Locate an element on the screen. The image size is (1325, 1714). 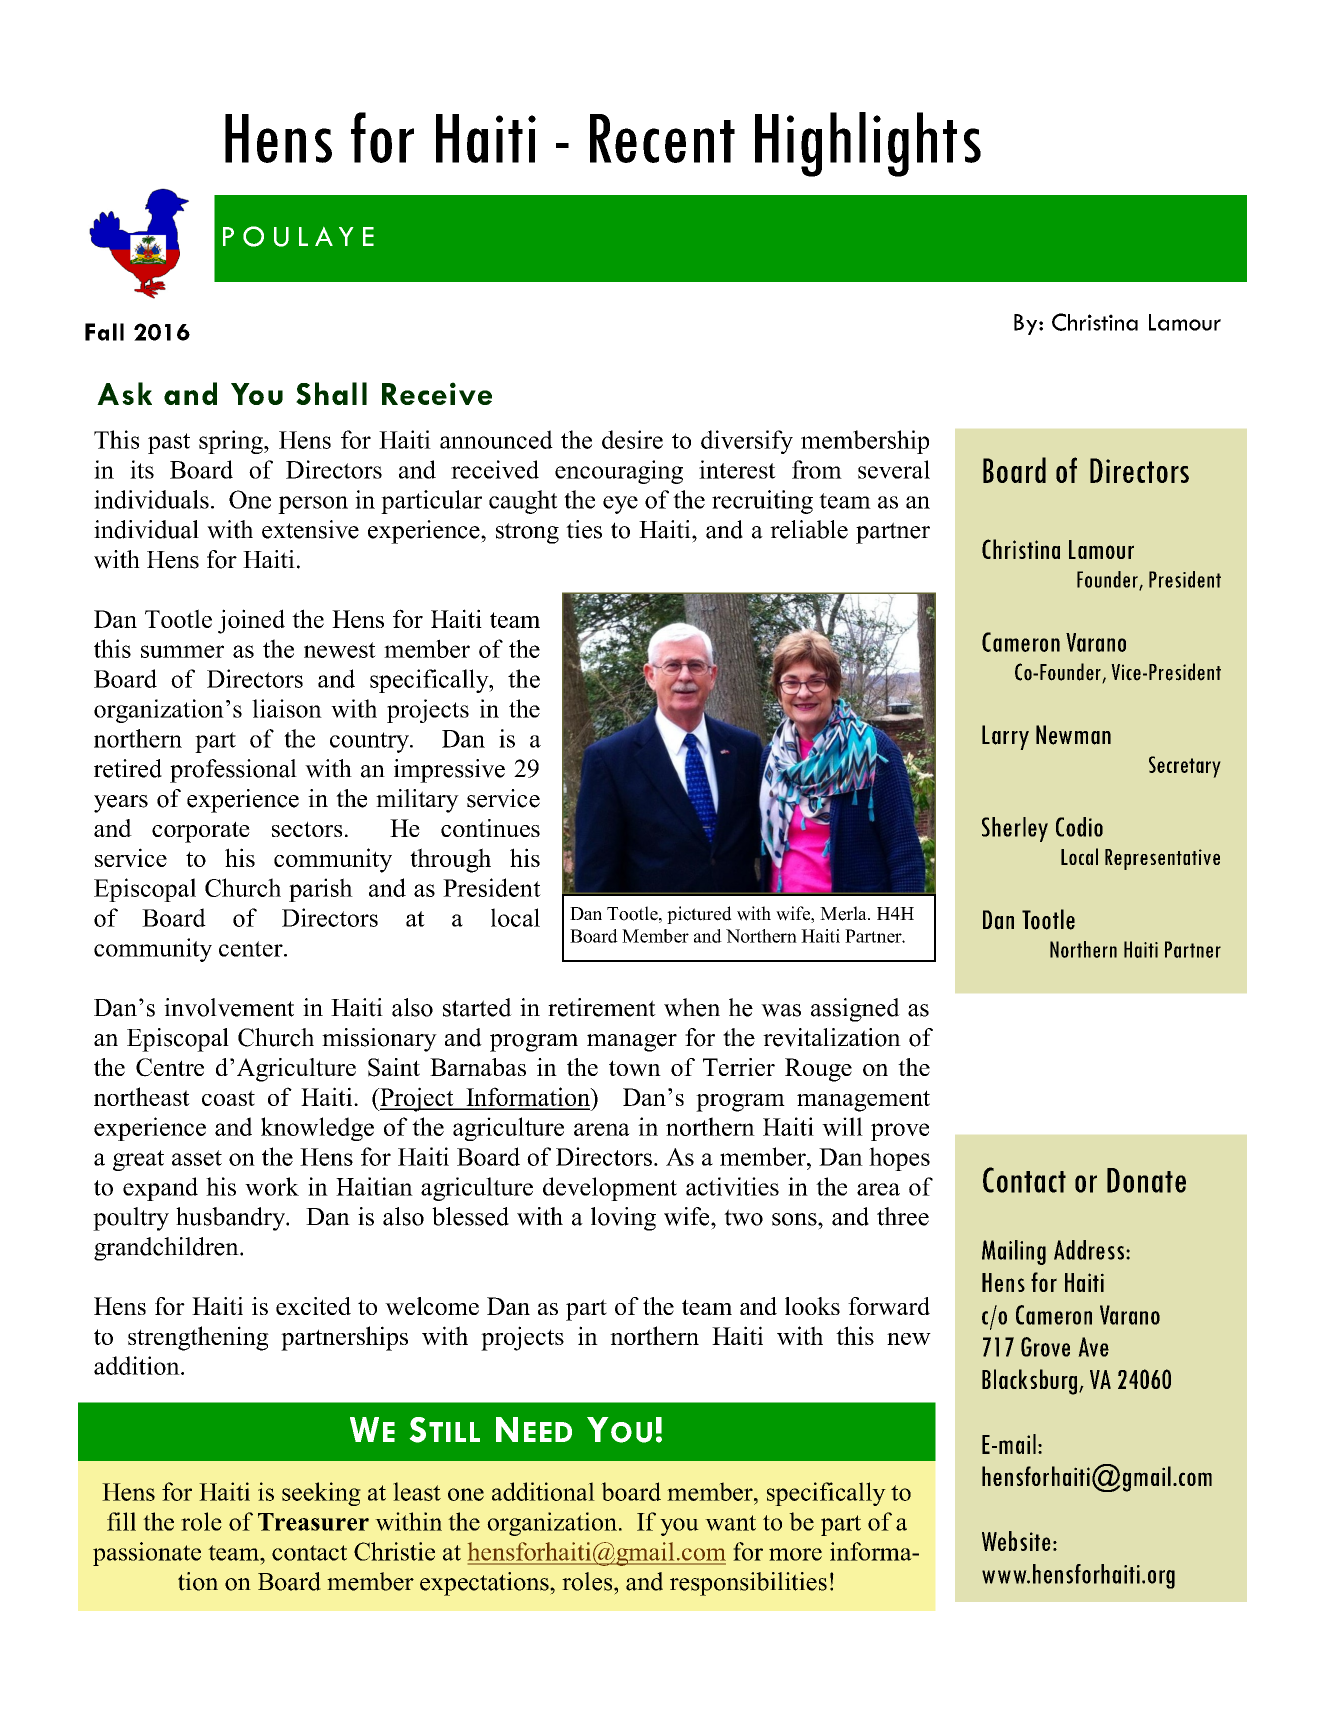
several is located at coordinates (894, 469).
